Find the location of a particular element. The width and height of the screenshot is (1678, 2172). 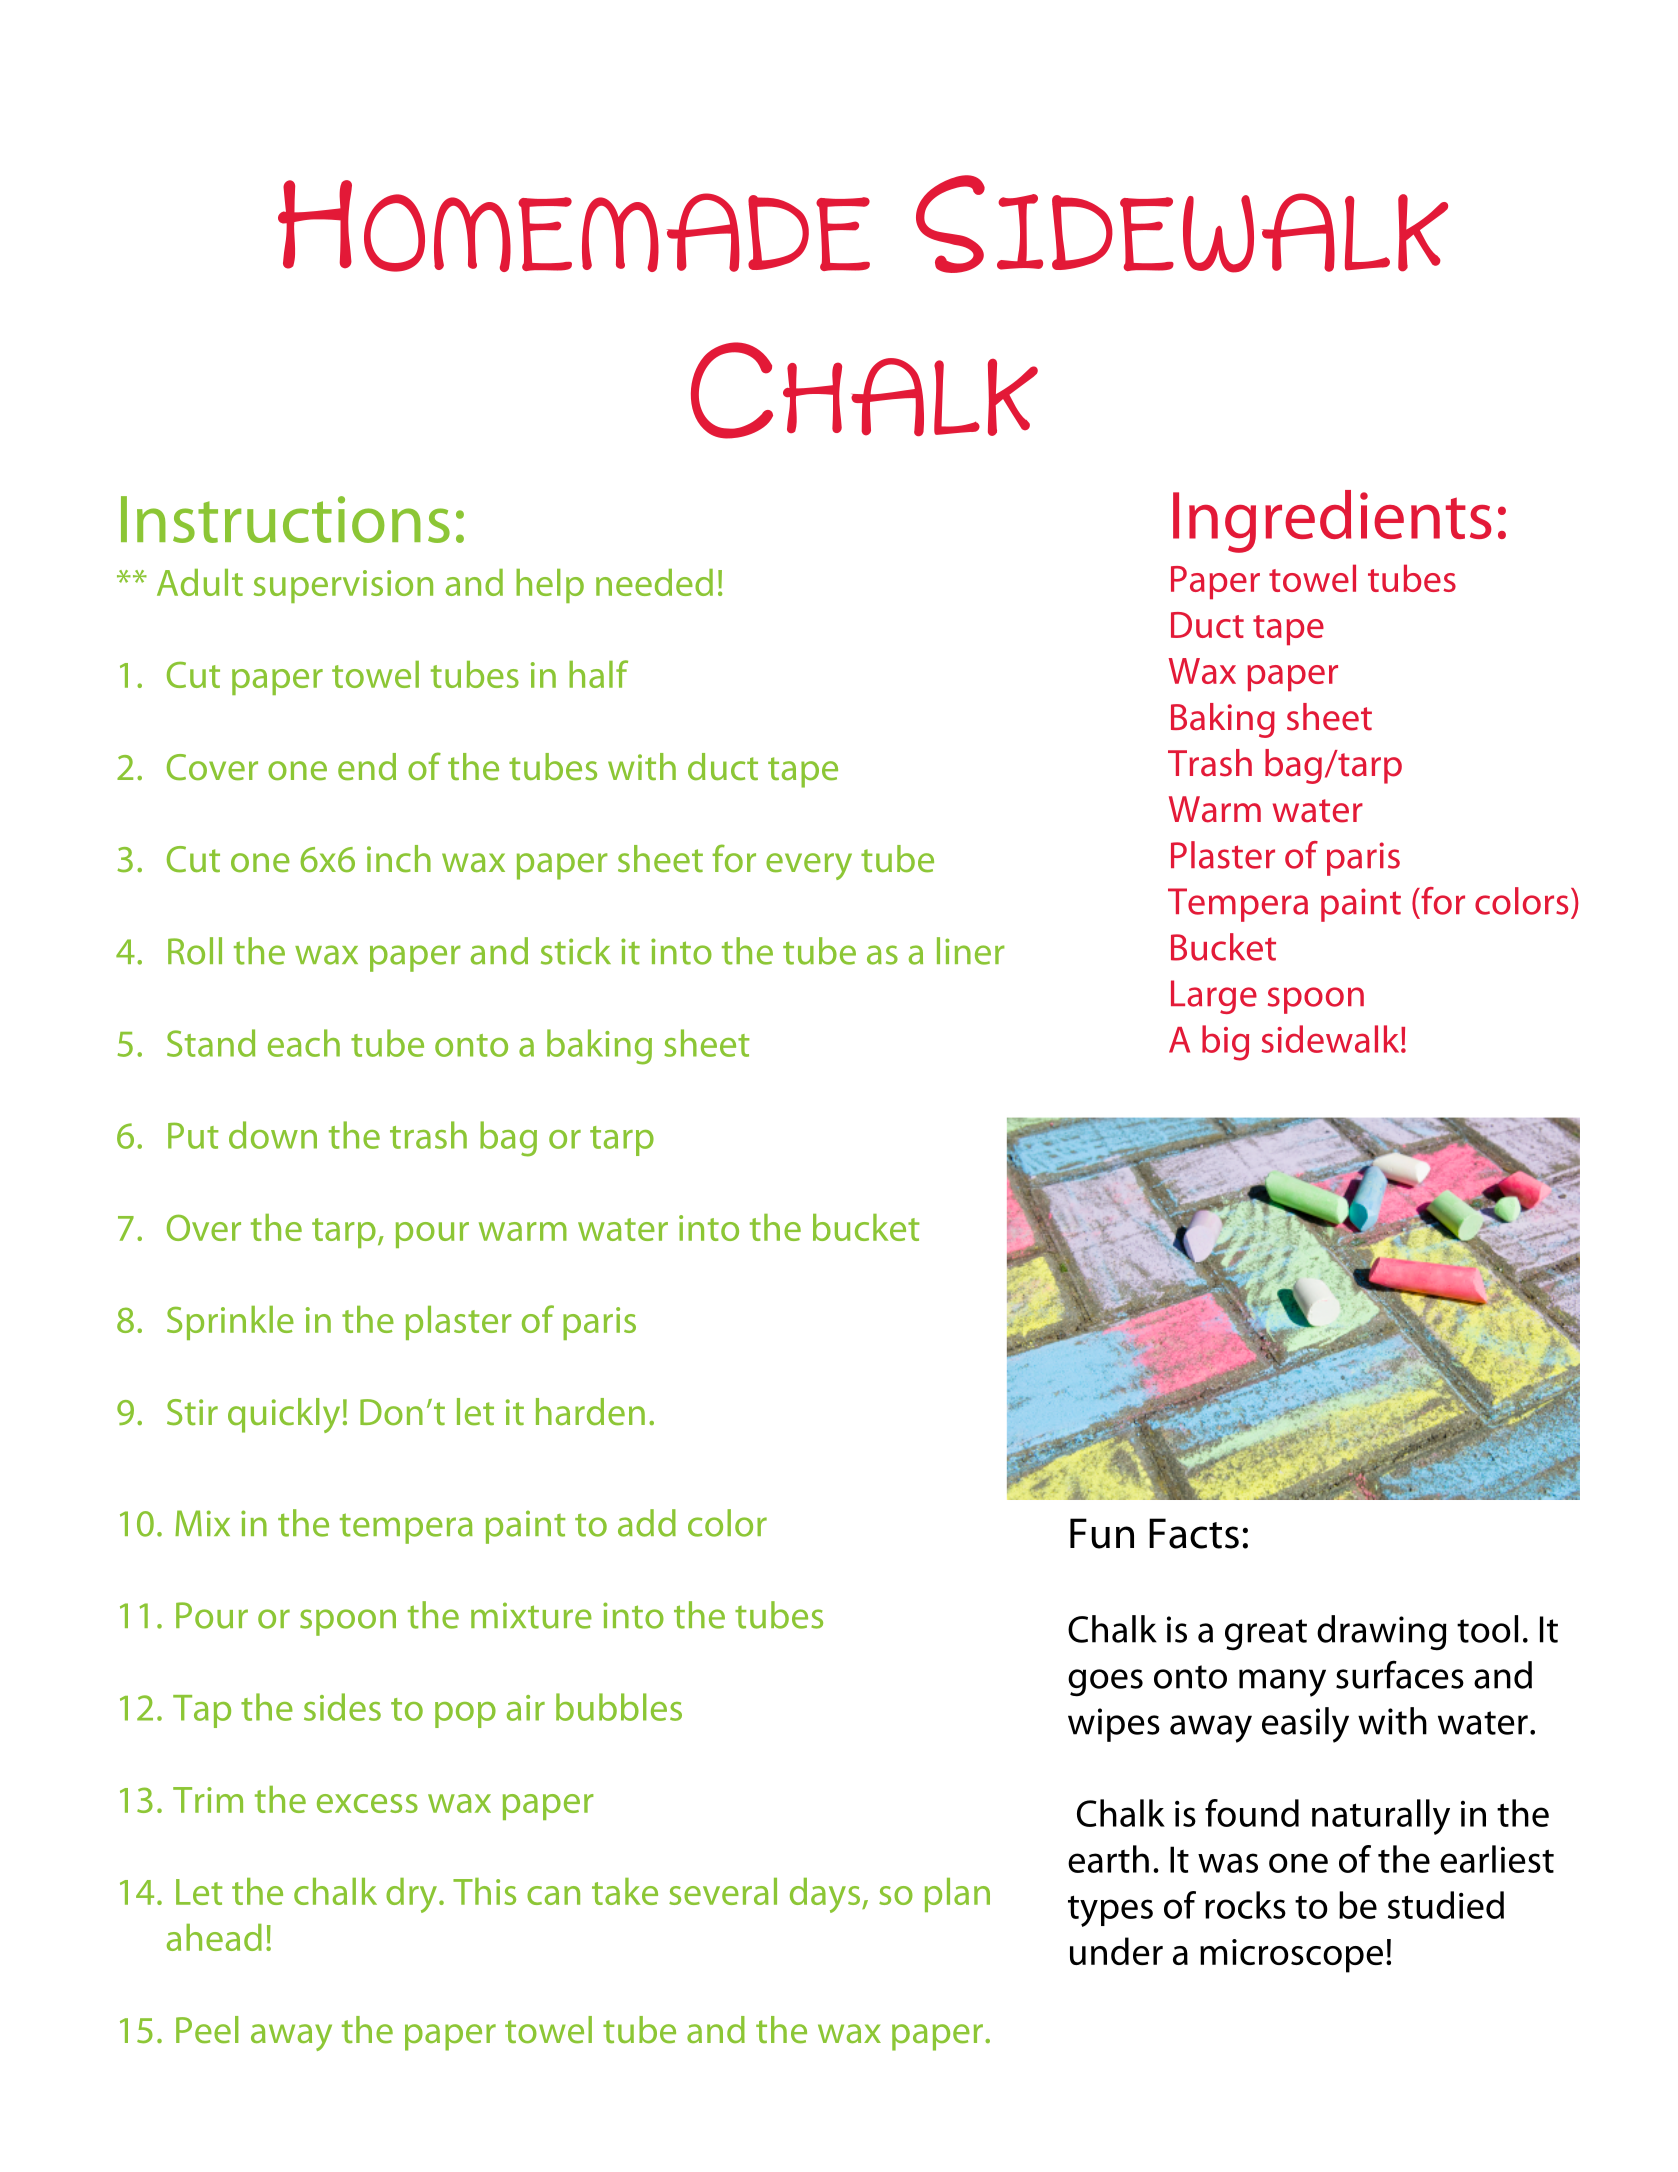

harden is located at coordinates (590, 1412).
